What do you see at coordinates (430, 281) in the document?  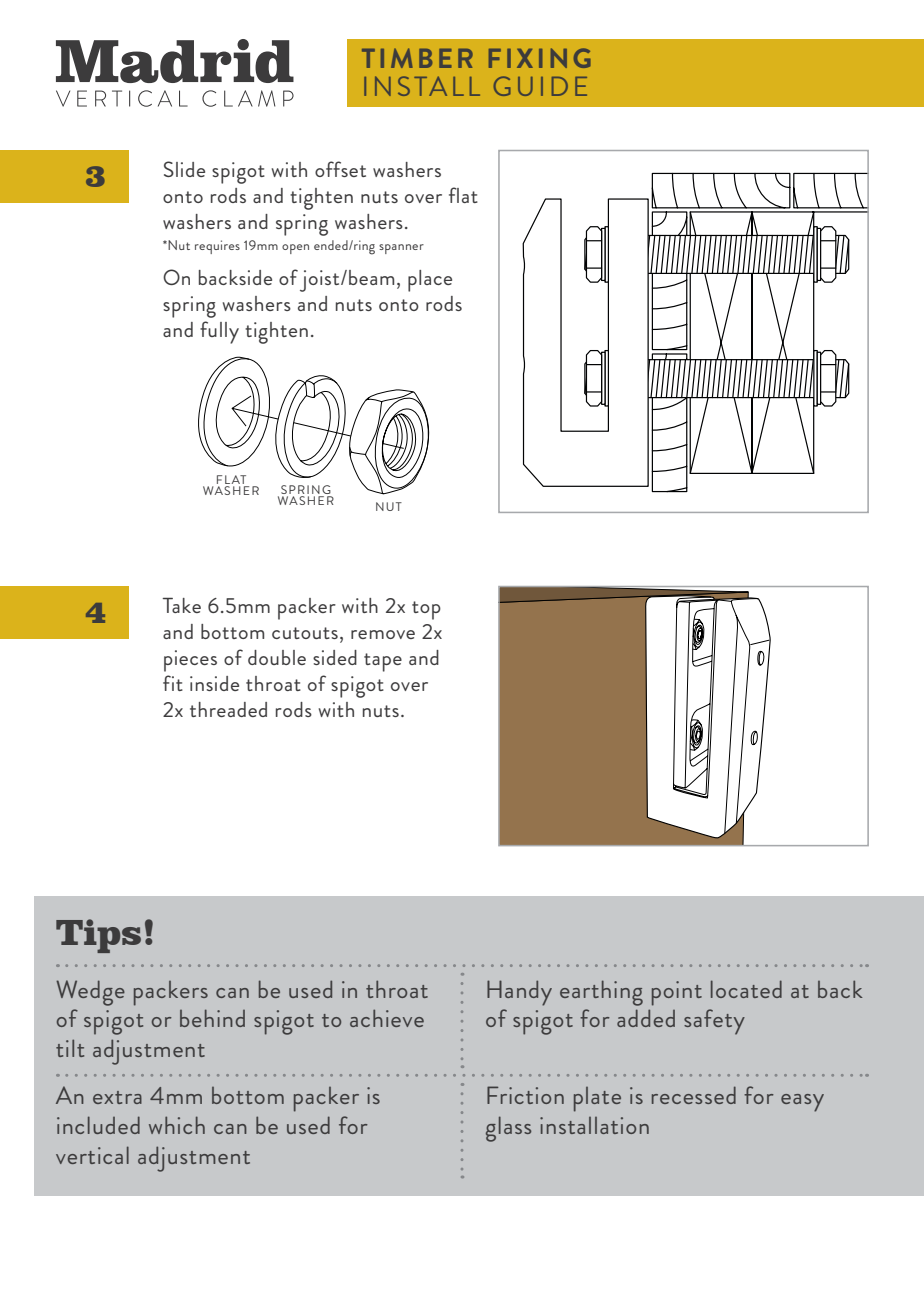 I see `place` at bounding box center [430, 281].
